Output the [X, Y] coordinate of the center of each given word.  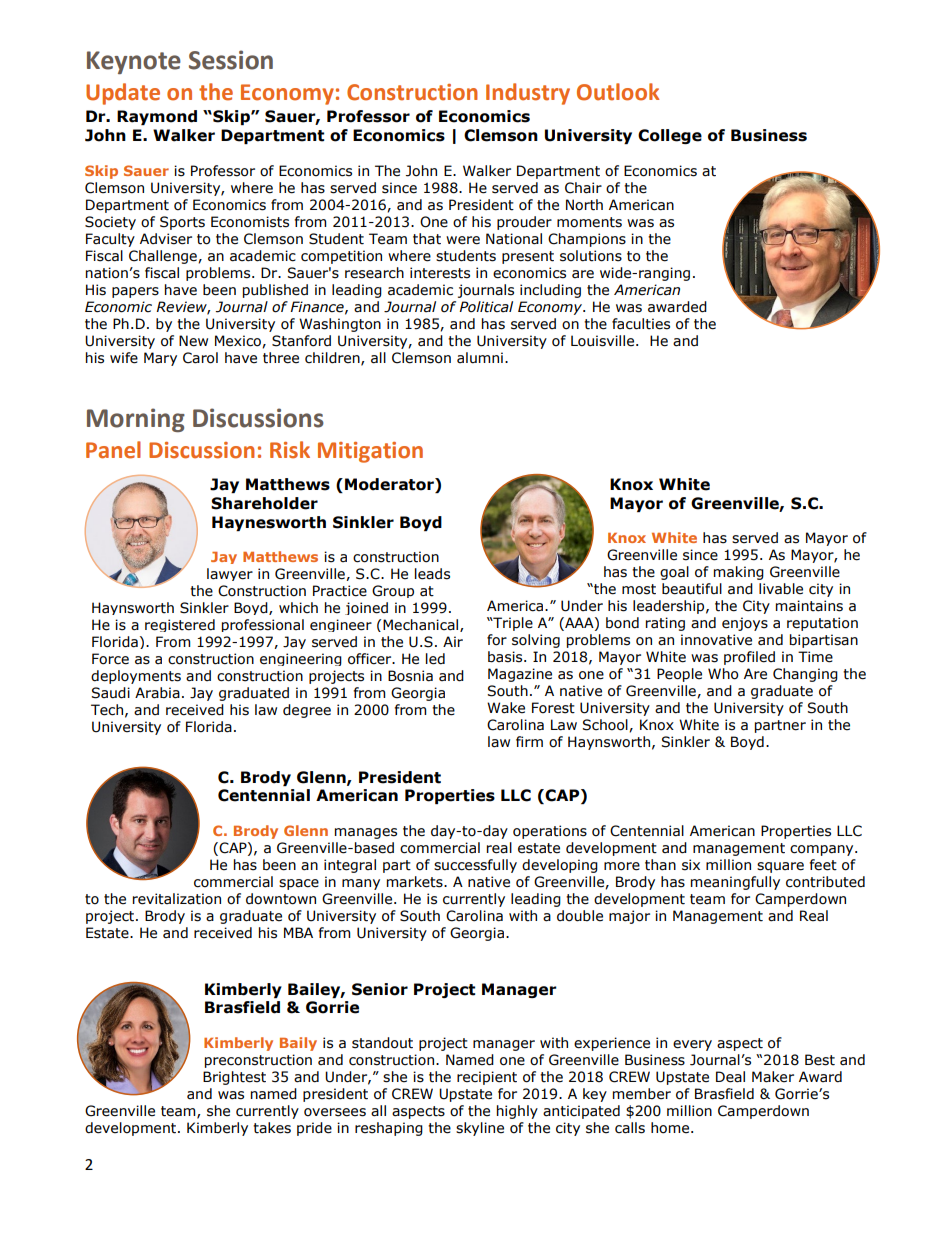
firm [529, 741]
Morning [136, 420]
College [670, 136]
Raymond [157, 117]
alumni [480, 358]
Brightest [234, 1078]
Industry [528, 94]
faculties [641, 324]
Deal [730, 1077]
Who [723, 674]
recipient [487, 1078]
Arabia [157, 693]
